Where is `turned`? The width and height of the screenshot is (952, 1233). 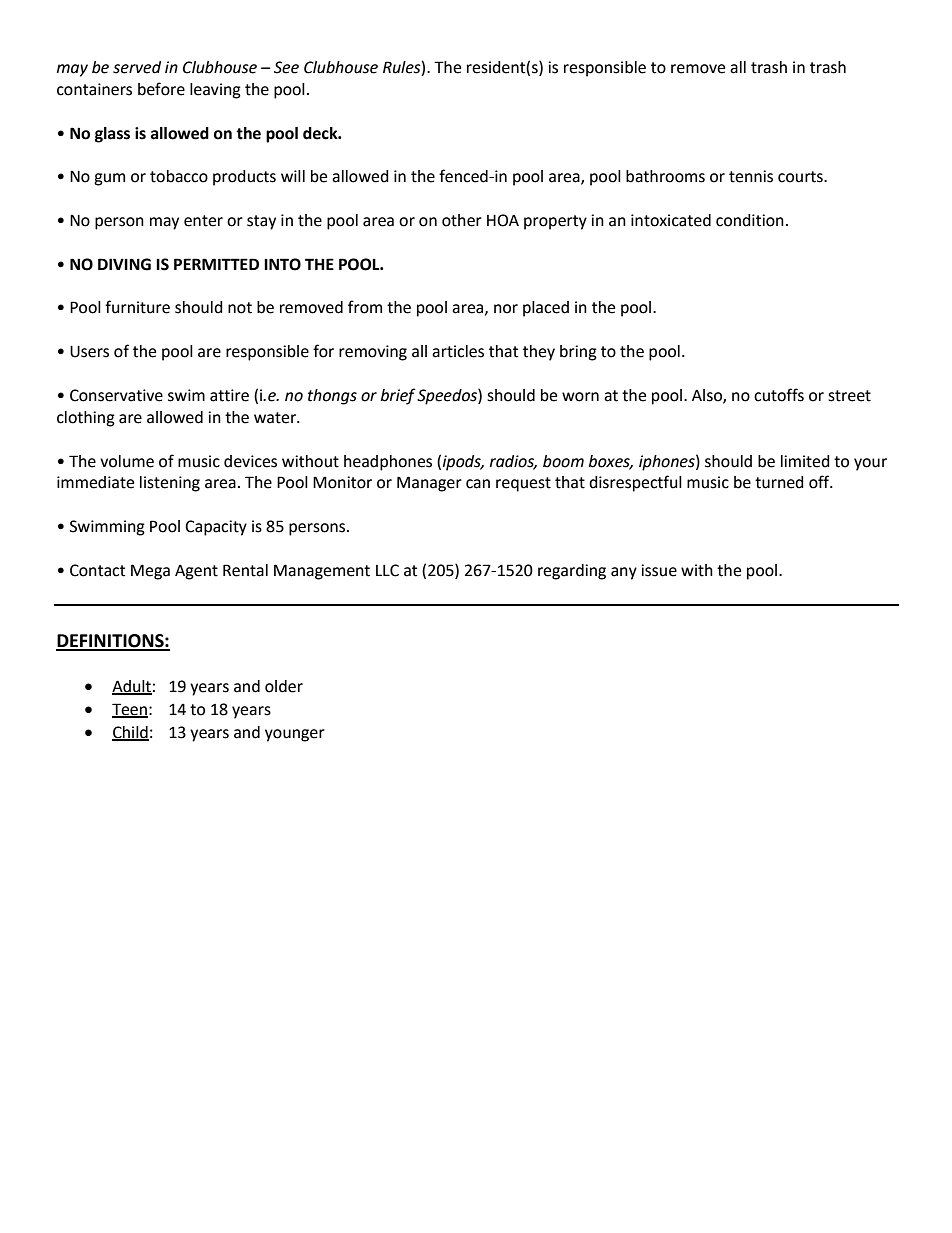
turned is located at coordinates (779, 482).
